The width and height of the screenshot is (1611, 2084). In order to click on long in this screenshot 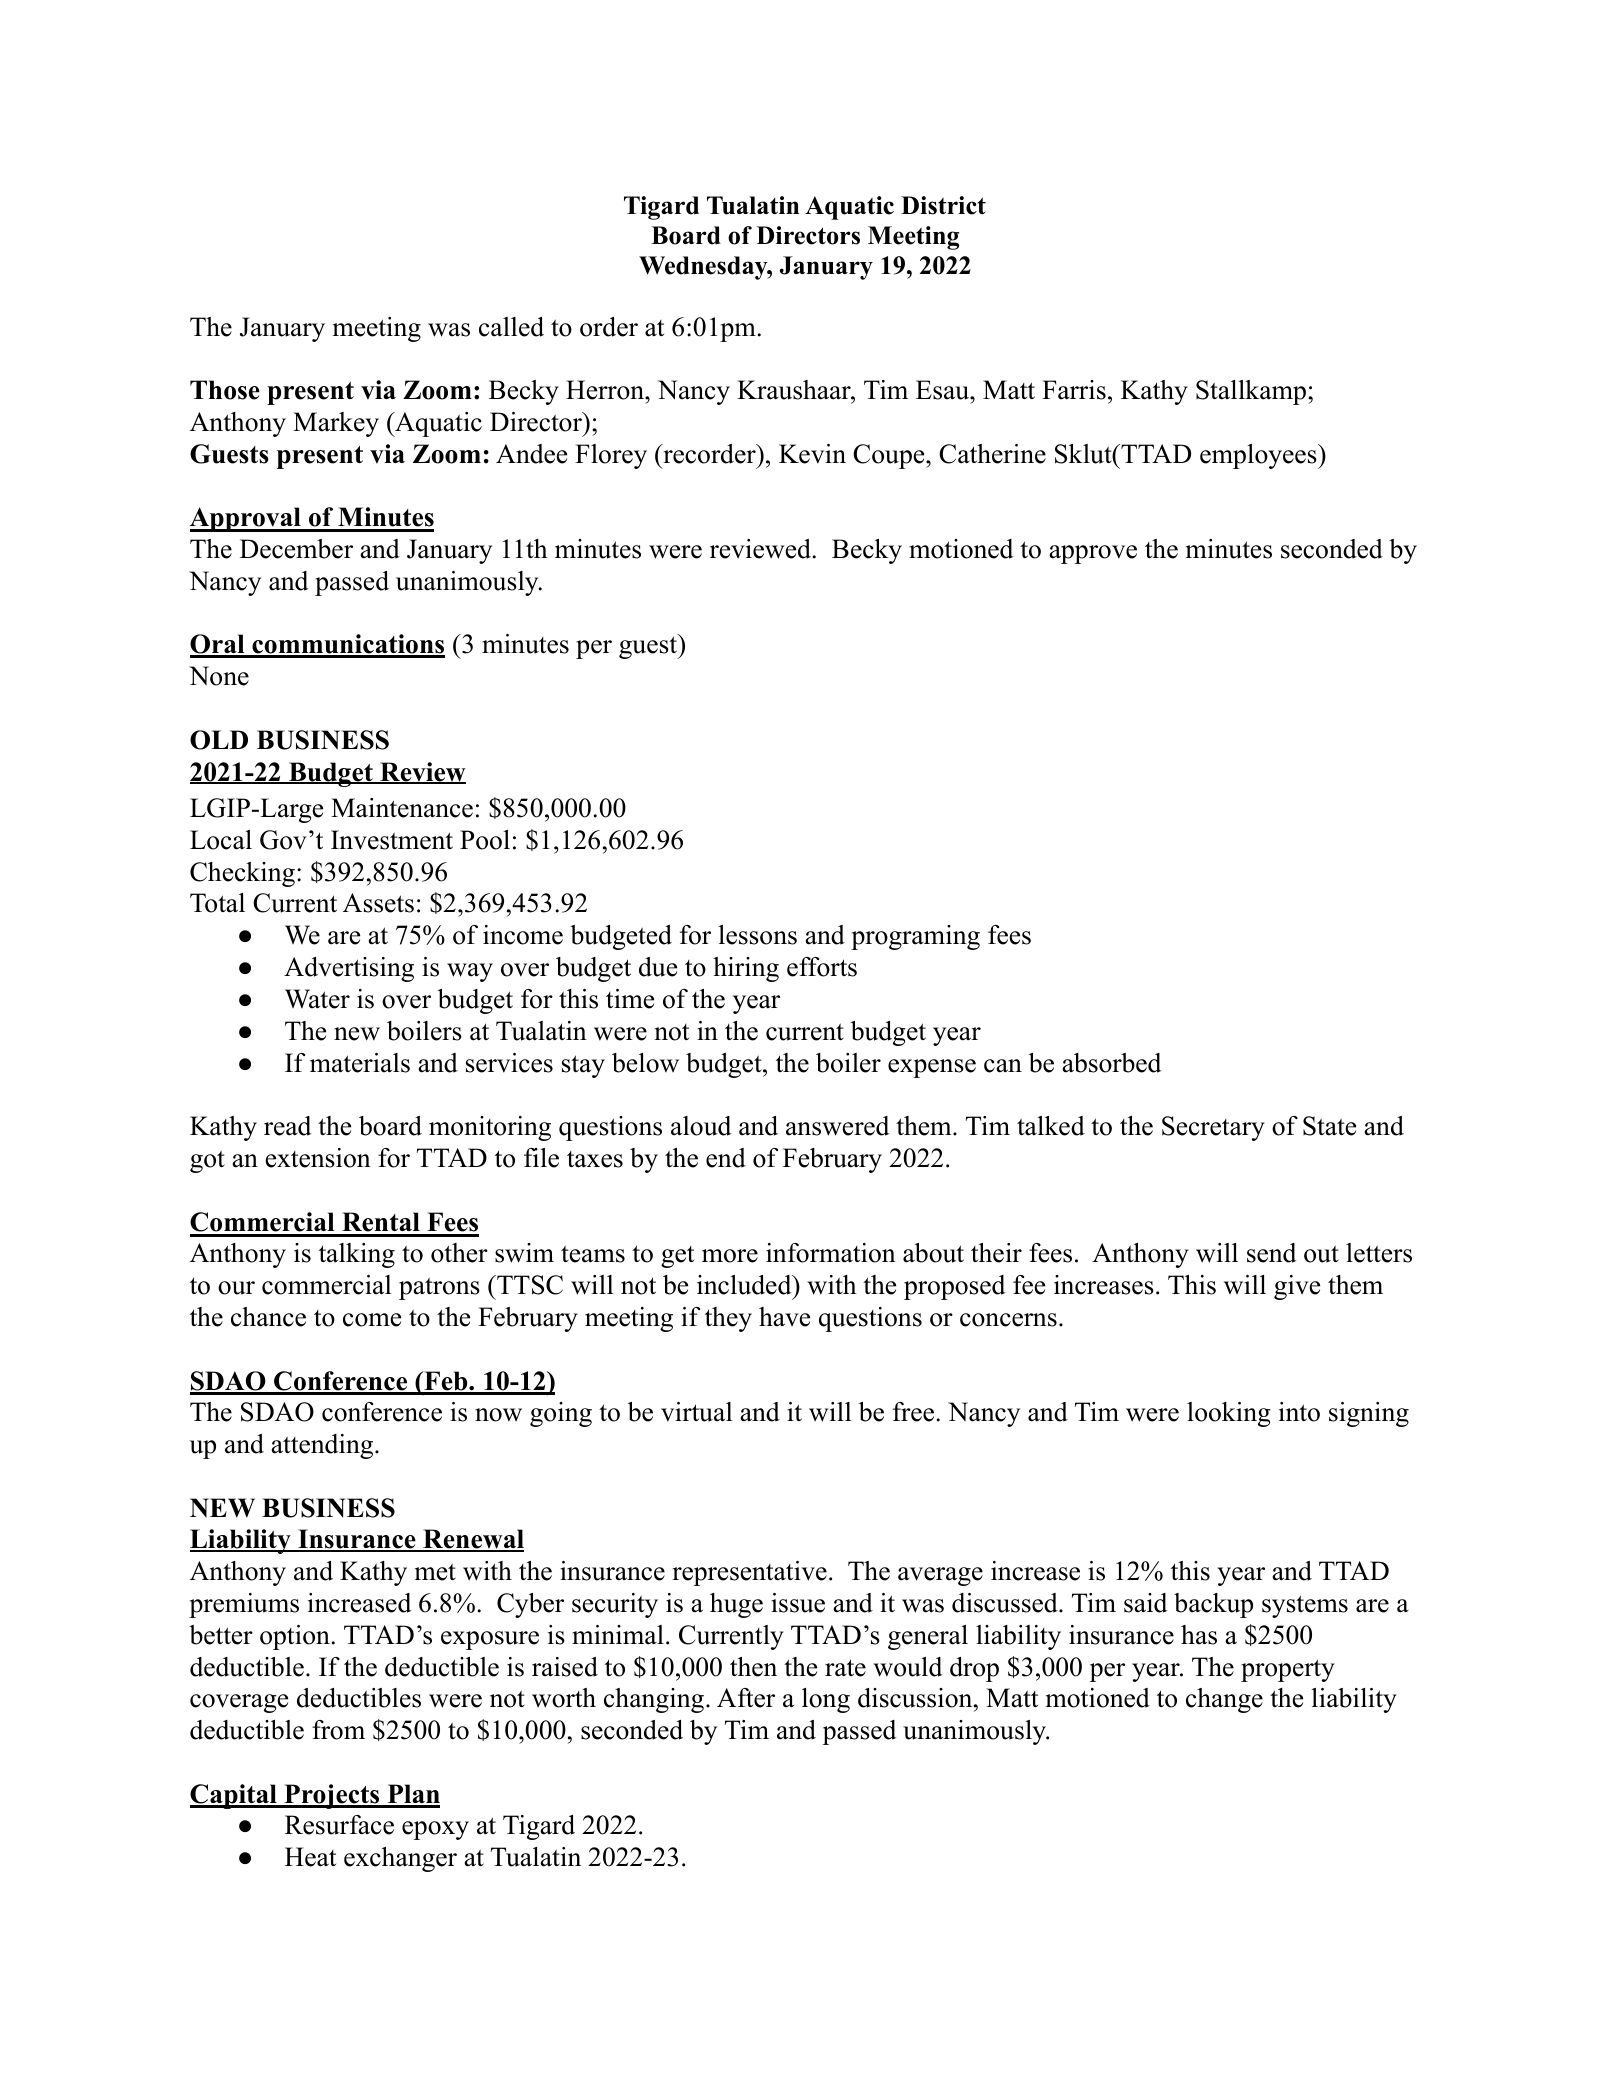, I will do `click(826, 1700)`.
